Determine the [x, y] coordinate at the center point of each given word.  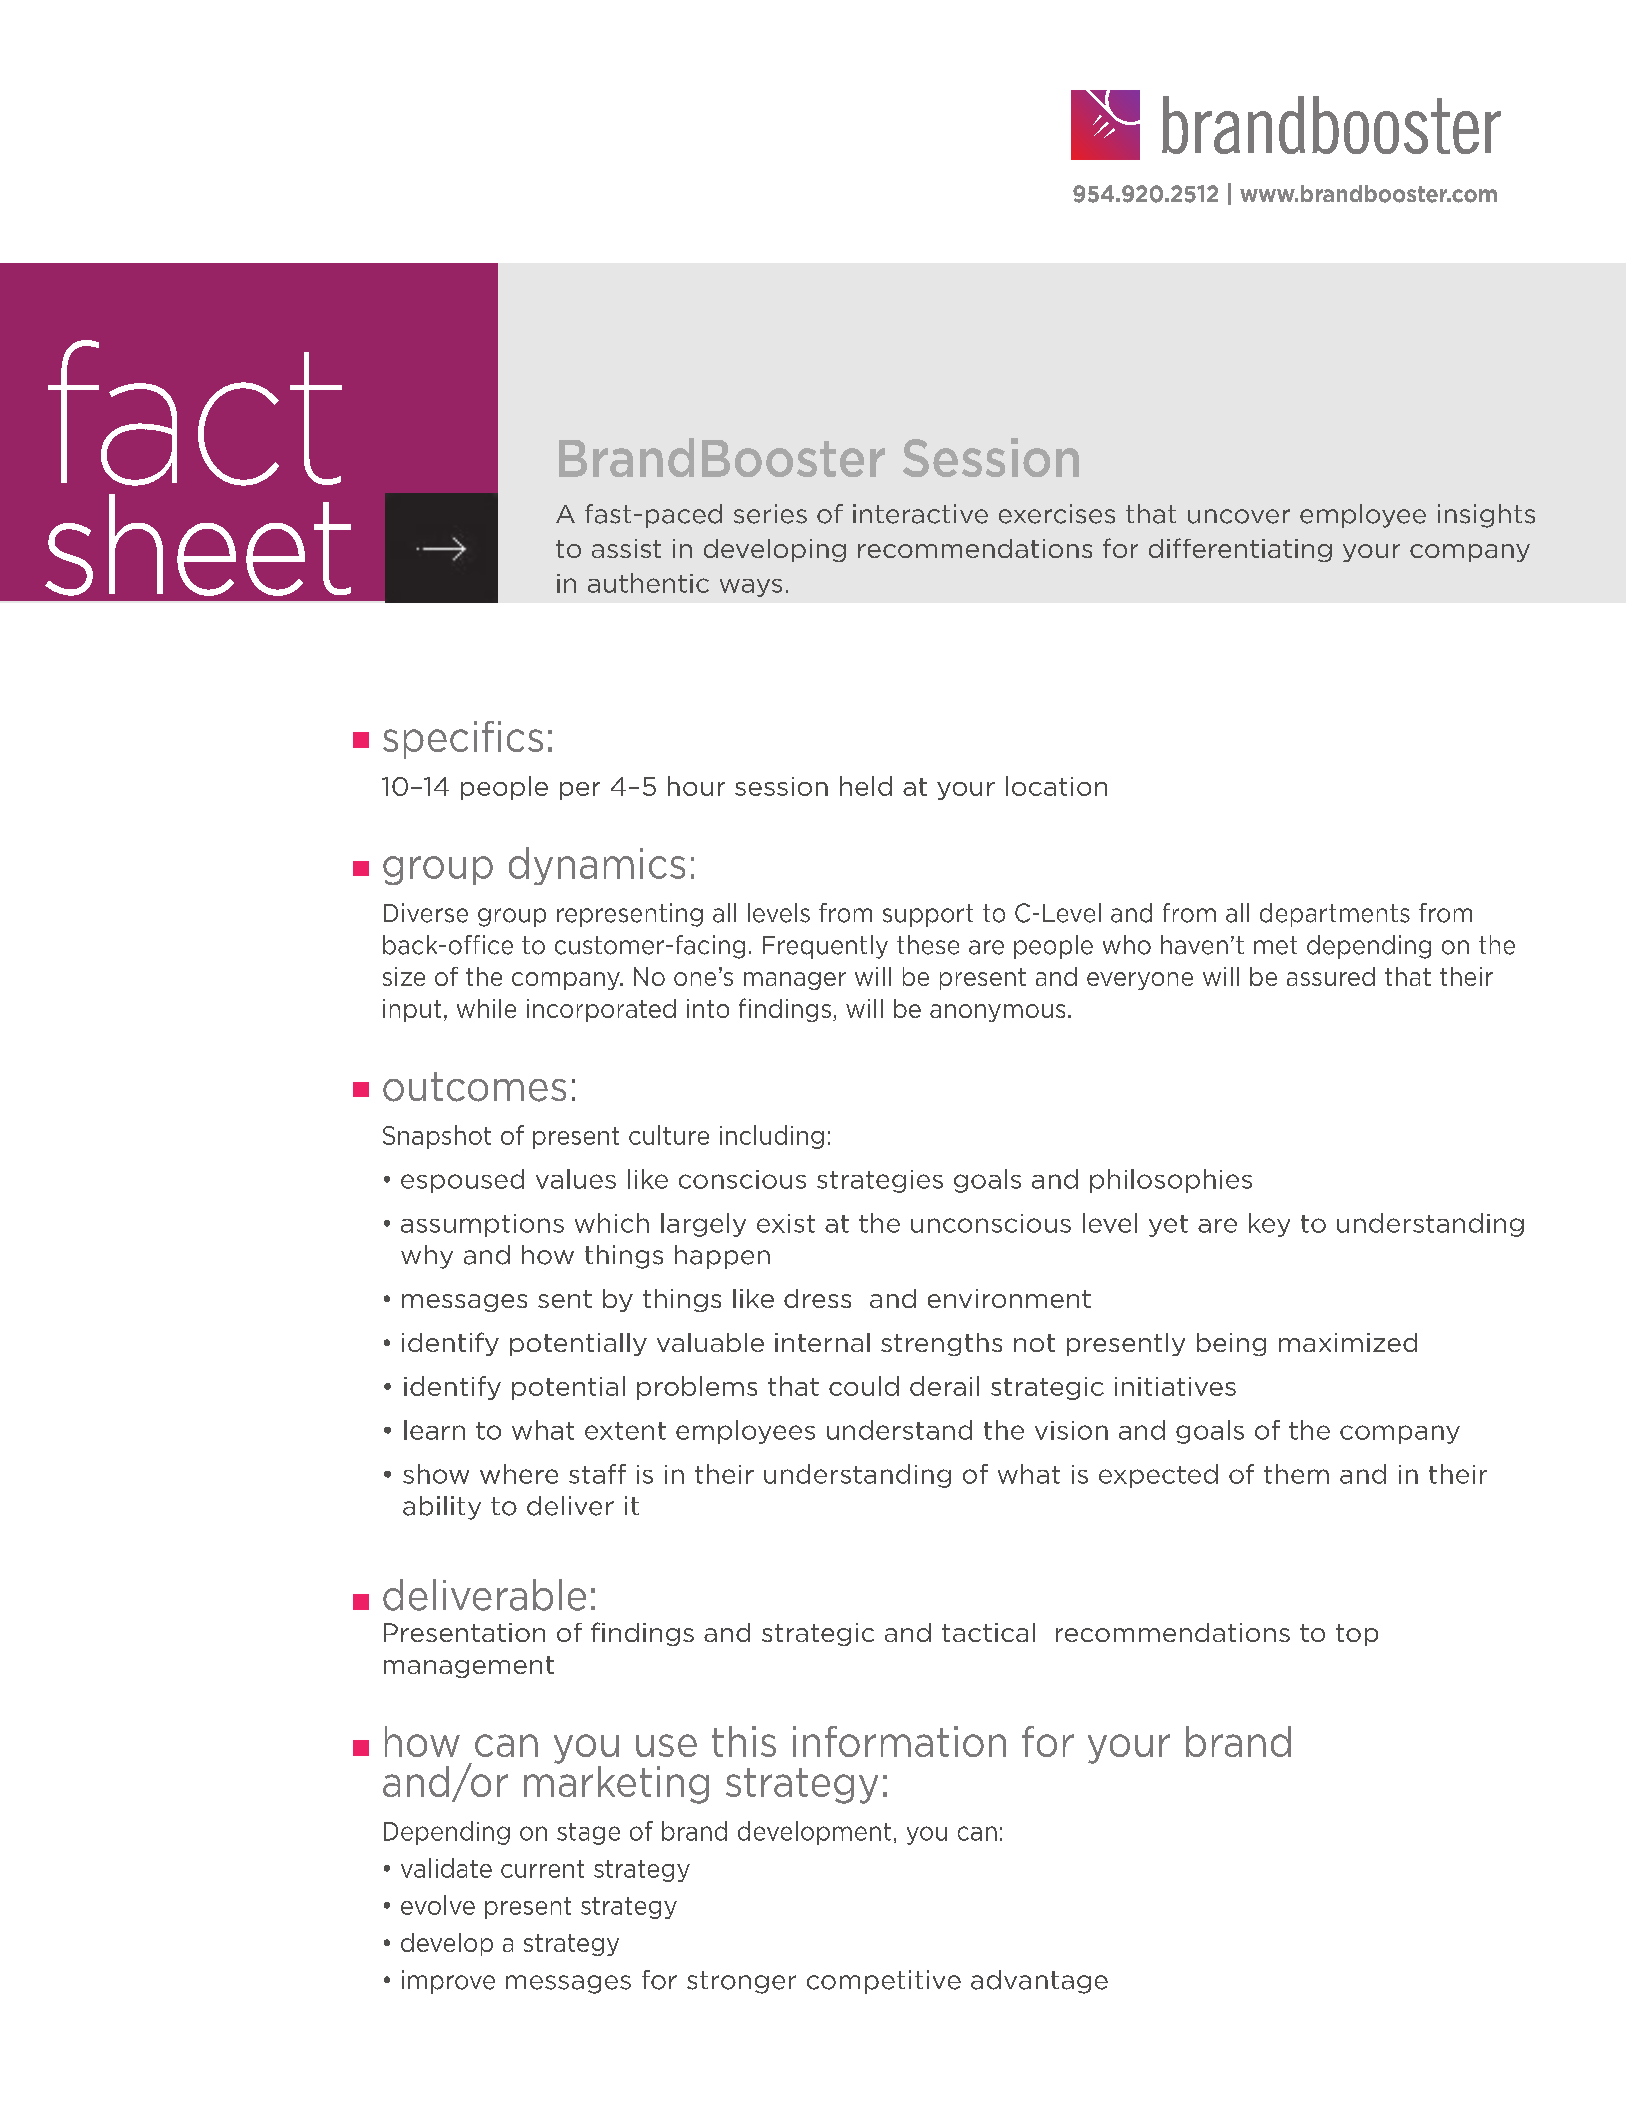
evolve [438, 1905]
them [1296, 1474]
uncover [1239, 516]
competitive [884, 1982]
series [770, 514]
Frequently [825, 947]
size [404, 976]
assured [1331, 976]
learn [434, 1430]
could [864, 1386]
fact [195, 413]
